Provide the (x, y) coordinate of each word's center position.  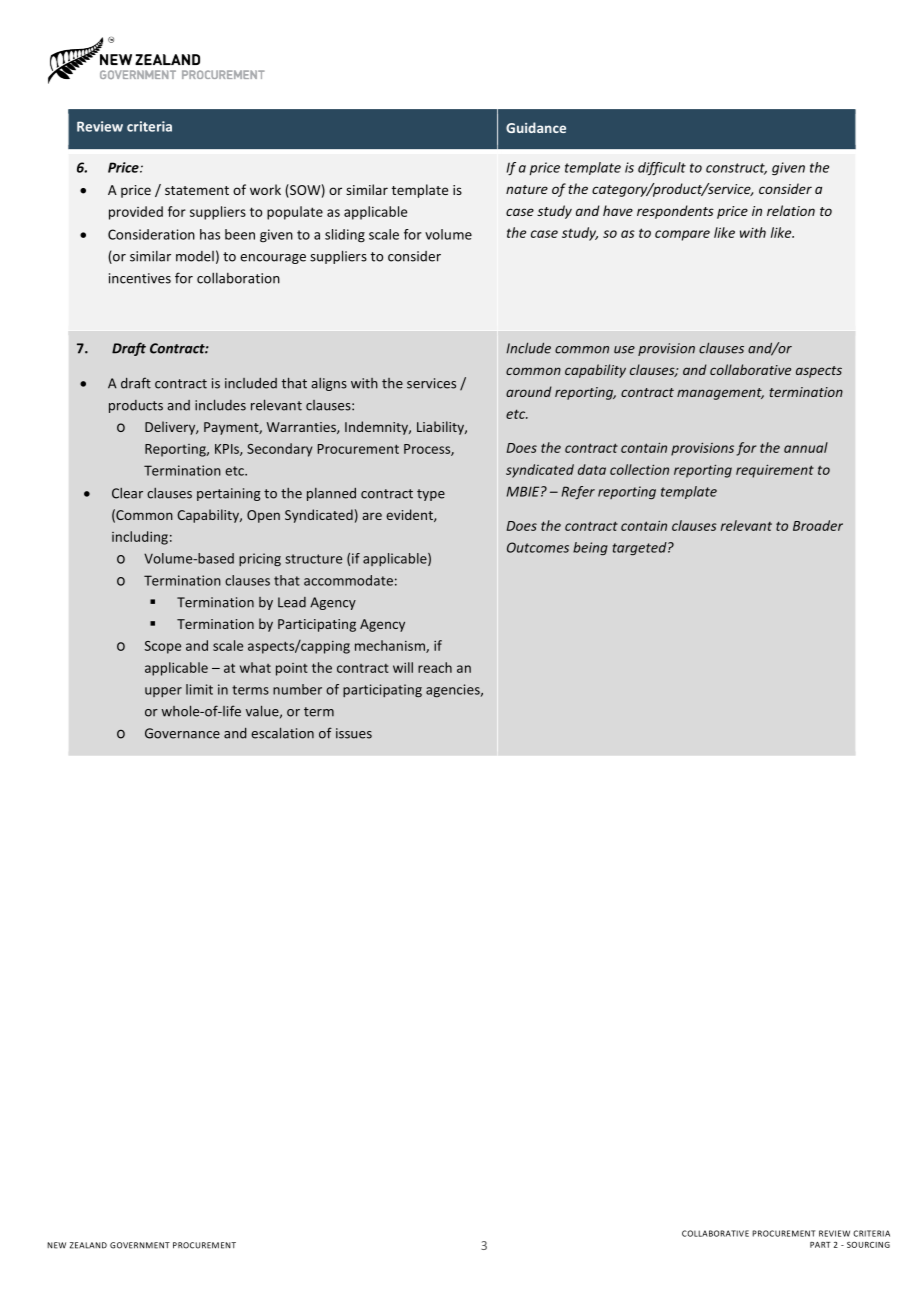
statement (197, 190)
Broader (818, 525)
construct (736, 169)
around (529, 391)
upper (163, 692)
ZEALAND (88, 1245)
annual (806, 447)
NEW (56, 1245)
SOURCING (868, 1245)
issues (354, 733)
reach (435, 667)
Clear (127, 493)
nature (527, 189)
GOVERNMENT (140, 1245)
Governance (182, 733)
